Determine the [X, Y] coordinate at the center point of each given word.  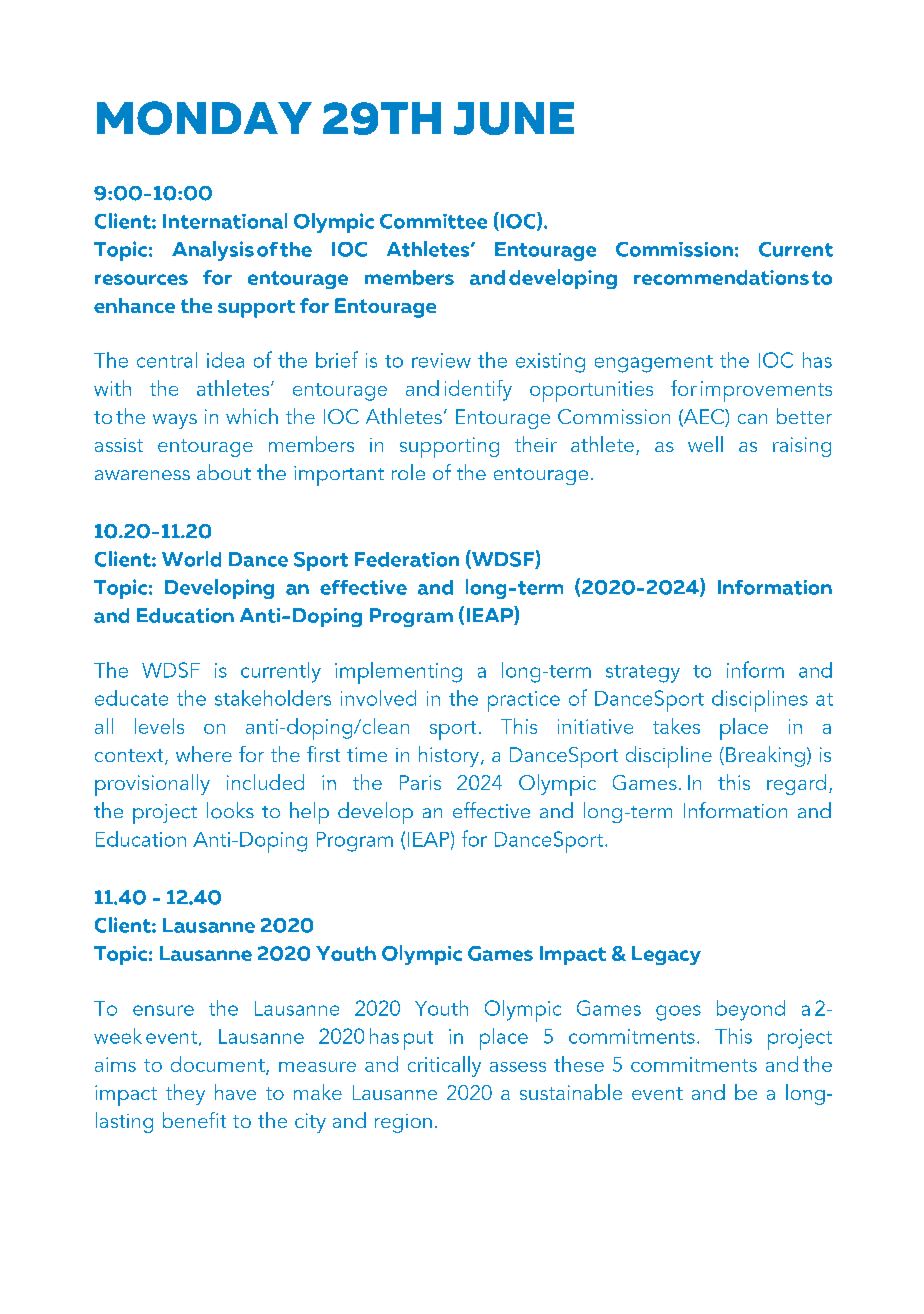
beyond [751, 1010]
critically [444, 1066]
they [185, 1094]
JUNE [514, 118]
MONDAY [204, 118]
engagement [654, 364]
